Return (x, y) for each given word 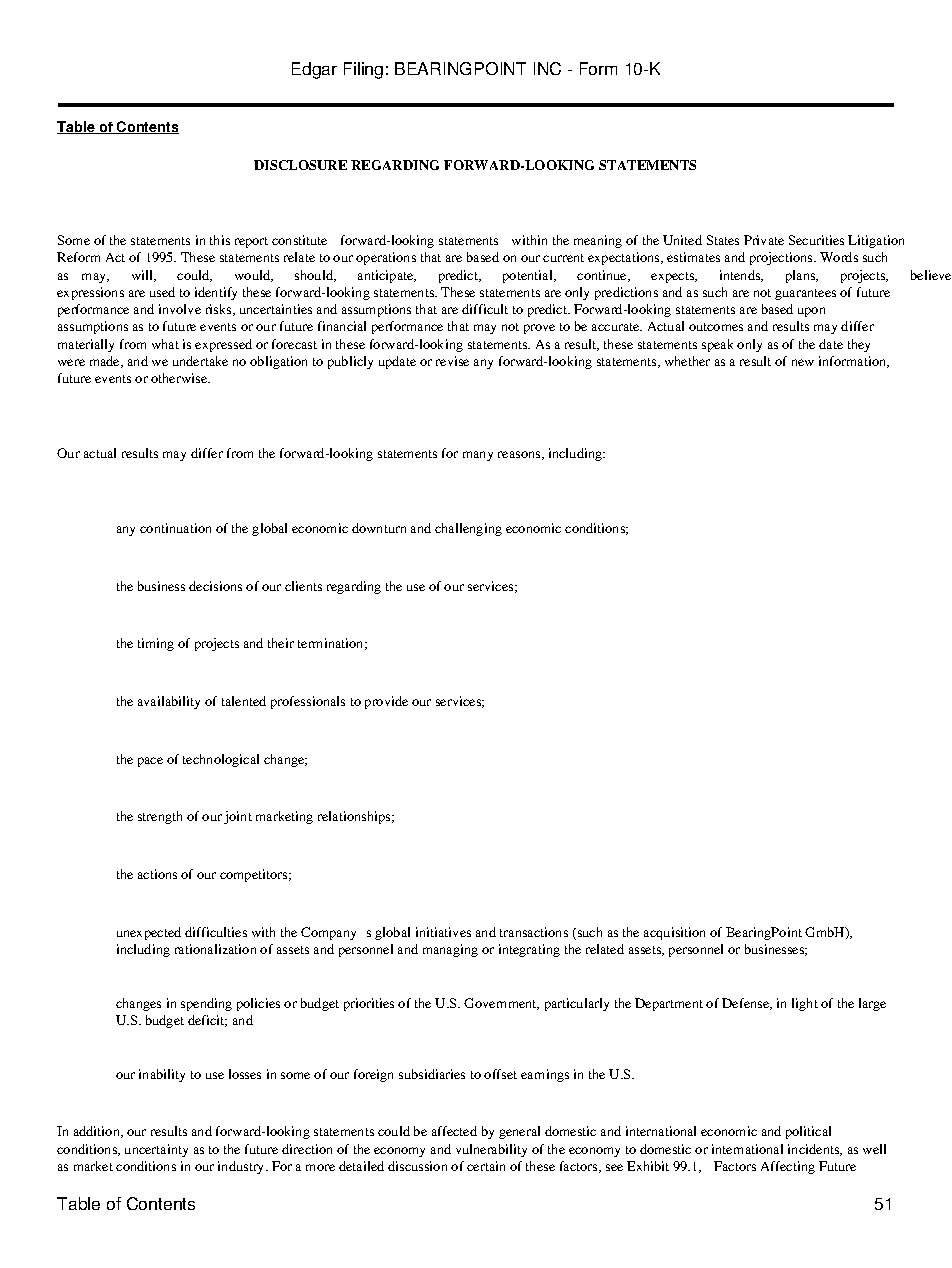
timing (156, 644)
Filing (363, 70)
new (803, 362)
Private (764, 240)
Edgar (314, 70)
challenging (468, 529)
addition (98, 1132)
